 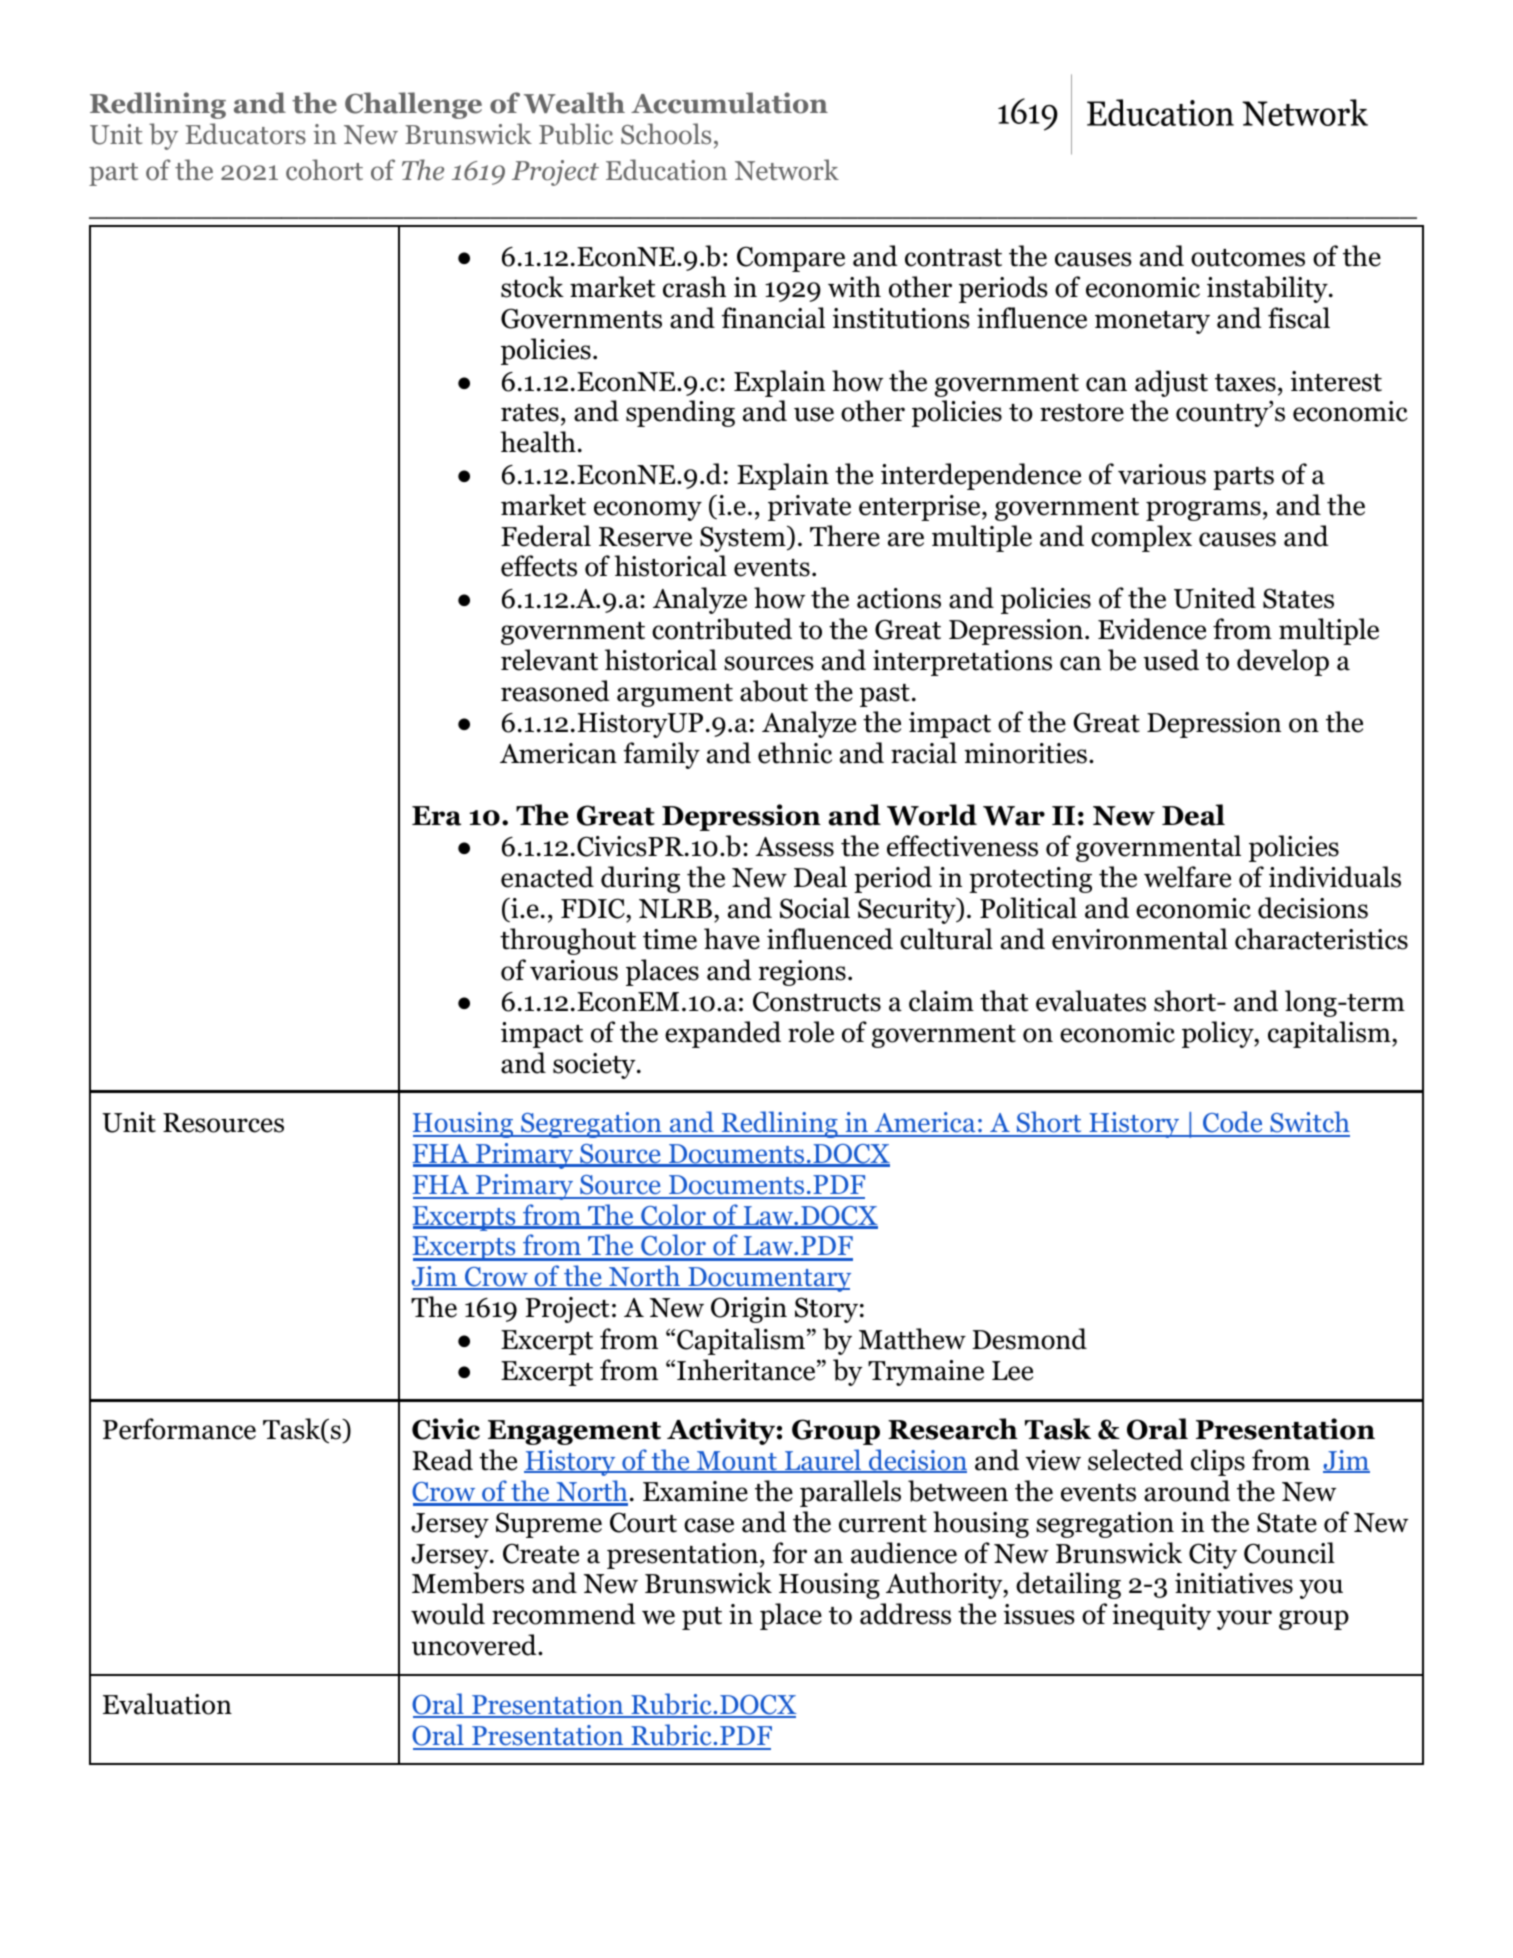 I want to click on would, so click(x=448, y=1614).
